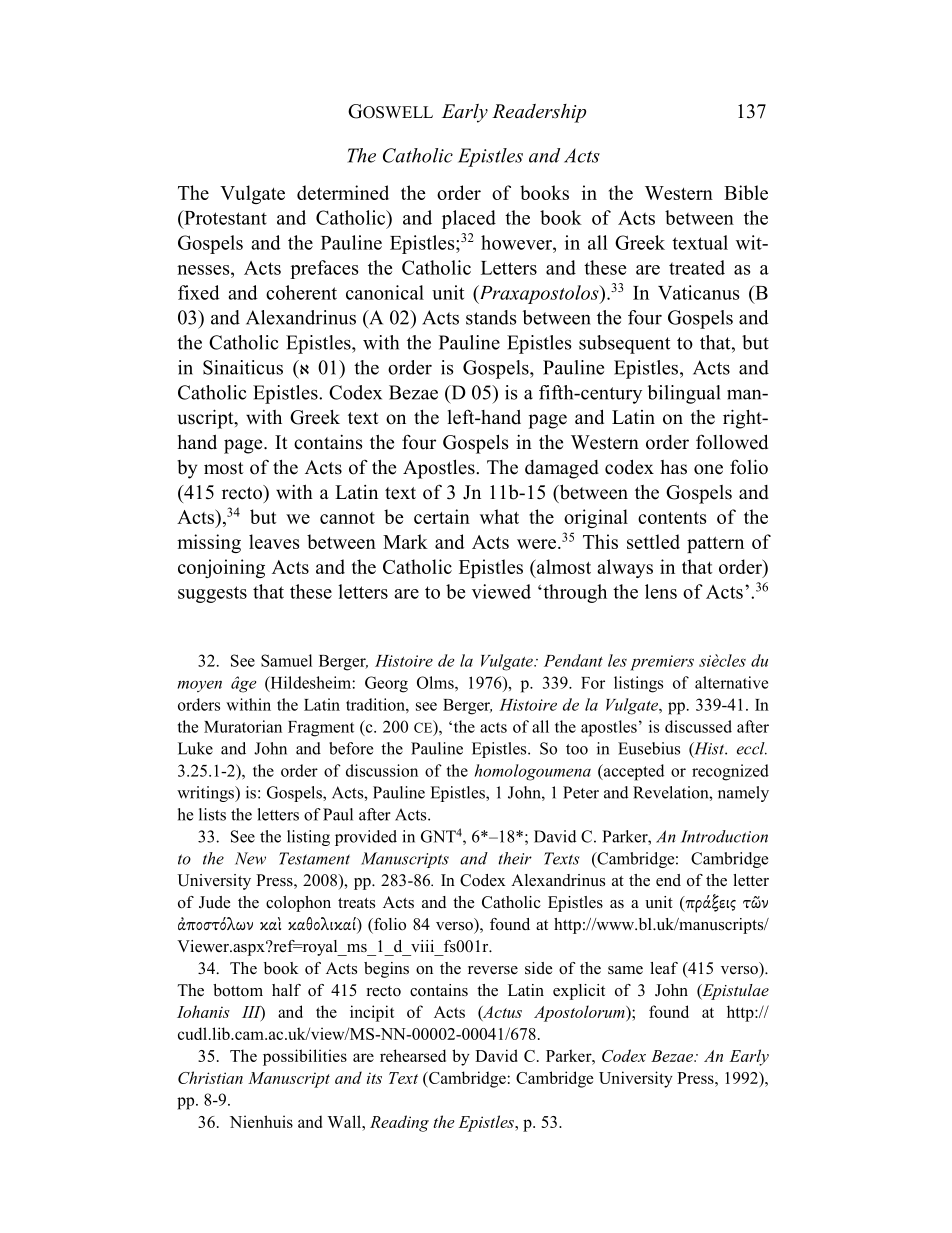 The image size is (952, 1233). I want to click on stands, so click(491, 317).
